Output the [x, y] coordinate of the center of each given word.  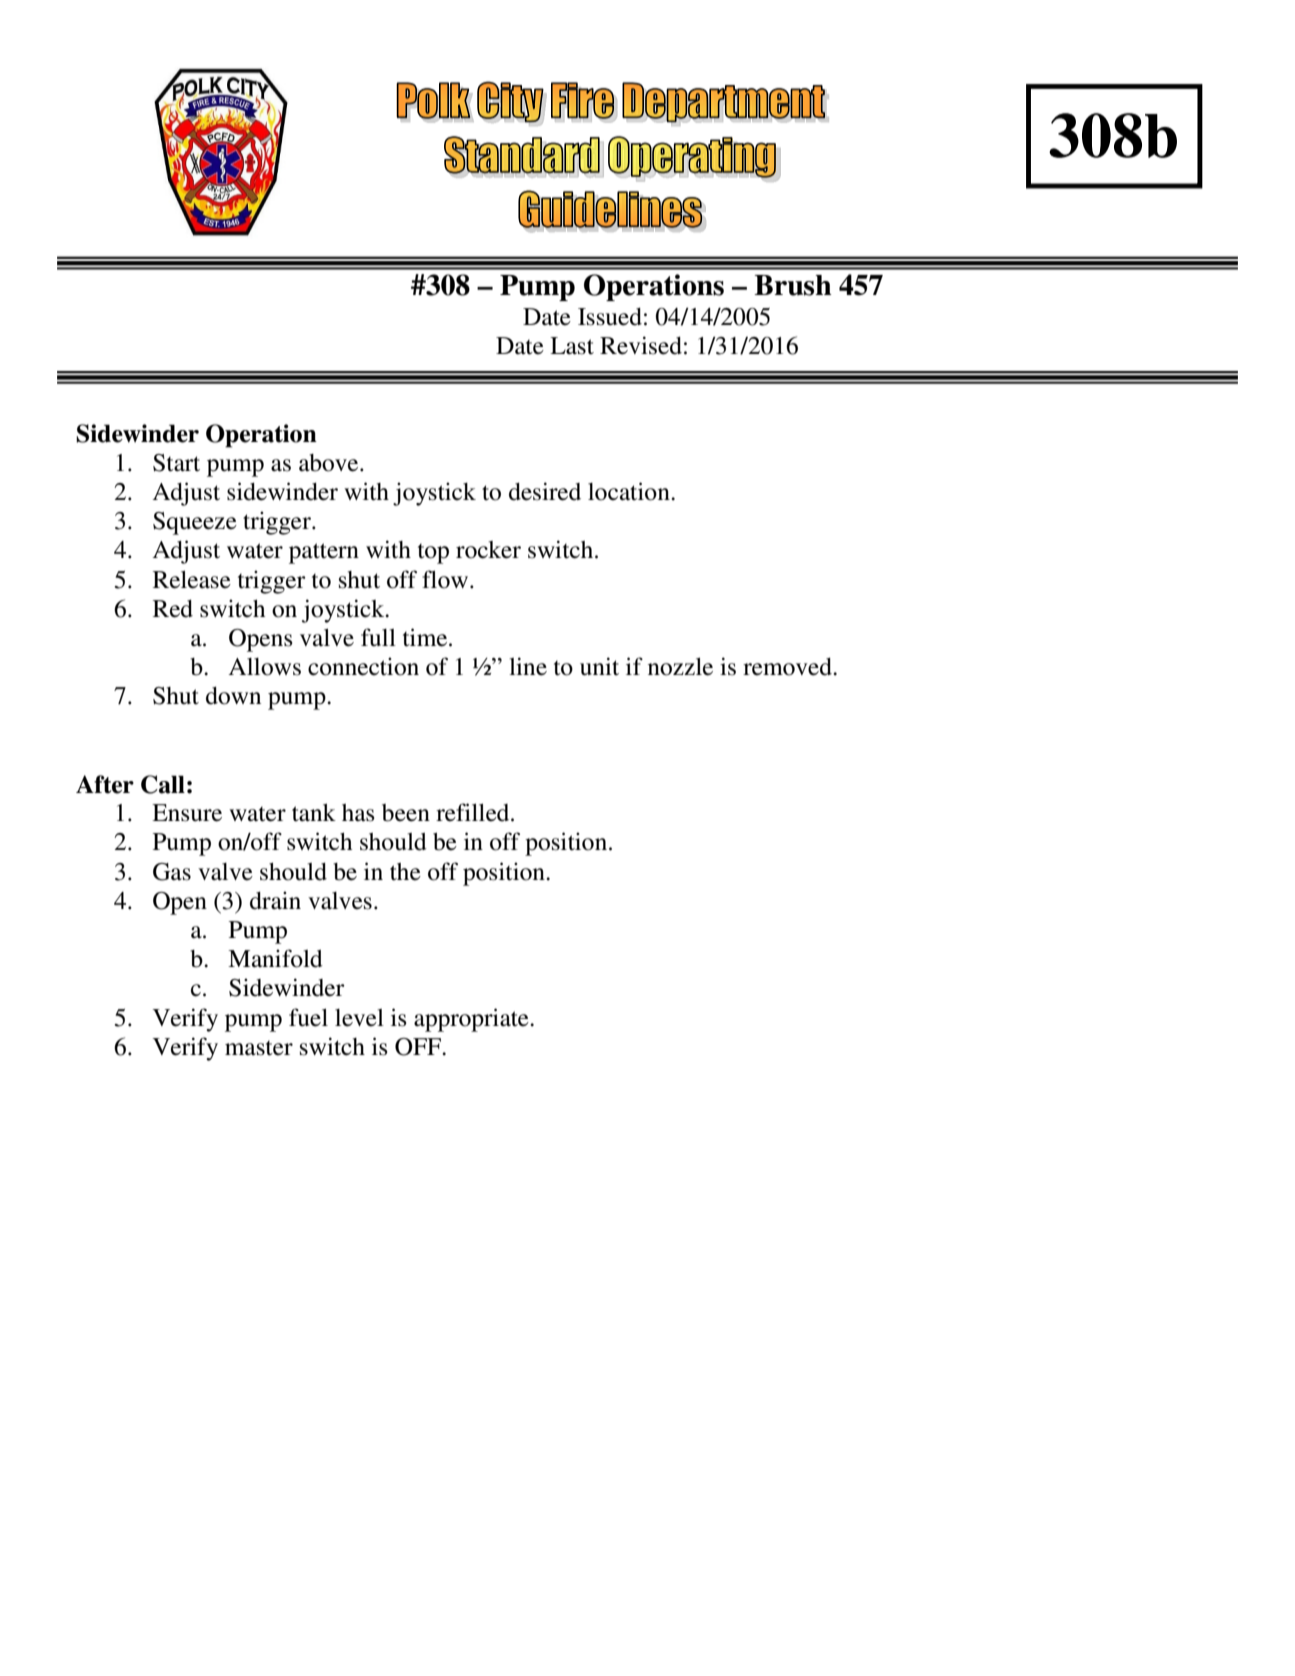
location [630, 491]
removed [788, 667]
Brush [793, 285]
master [259, 1048]
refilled [474, 812]
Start [176, 463]
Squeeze [195, 523]
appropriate [472, 1020]
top [433, 554]
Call [163, 784]
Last [572, 346]
